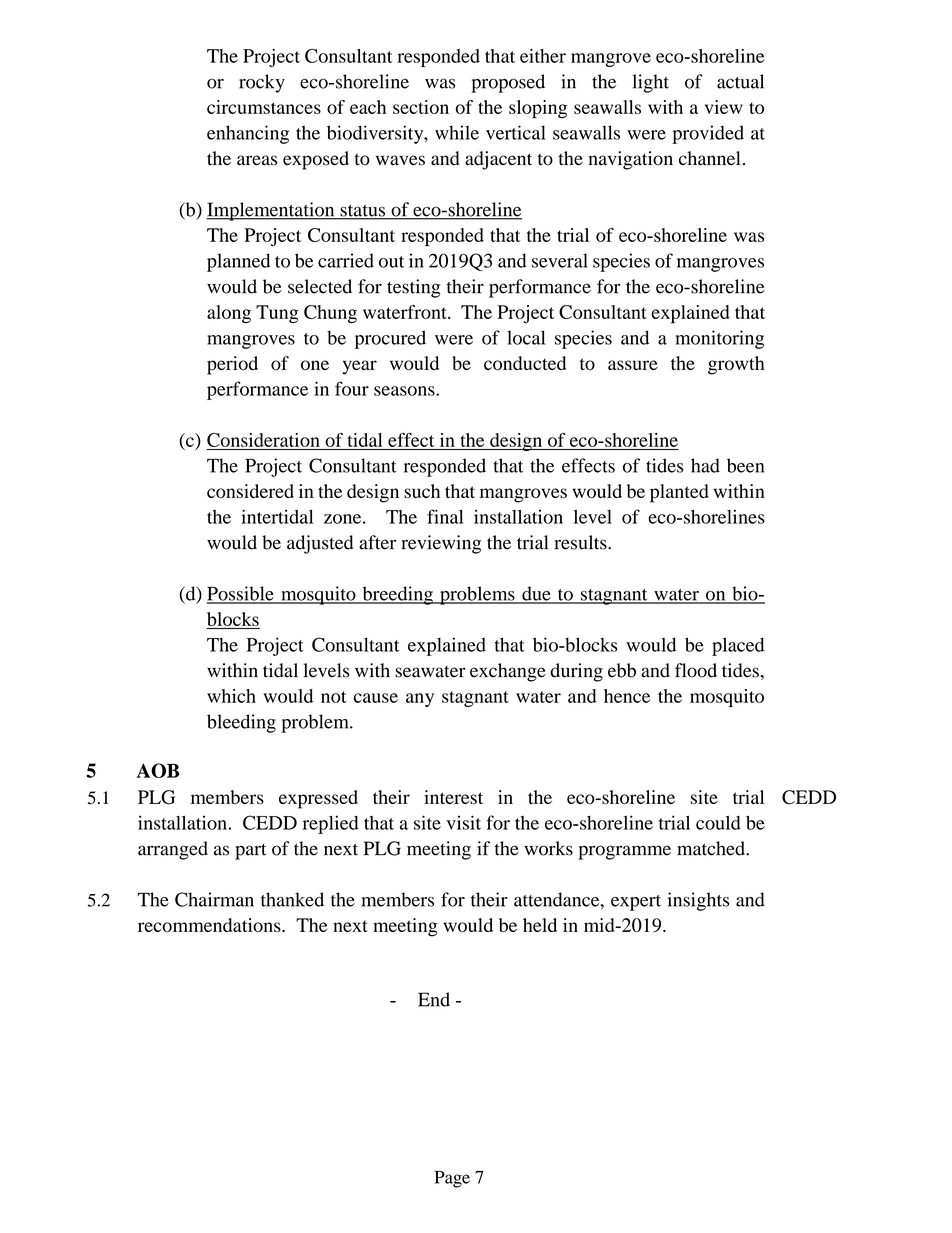 The width and height of the image is (952, 1233). Describe the element at coordinates (229, 314) in the image. I see `along` at that location.
